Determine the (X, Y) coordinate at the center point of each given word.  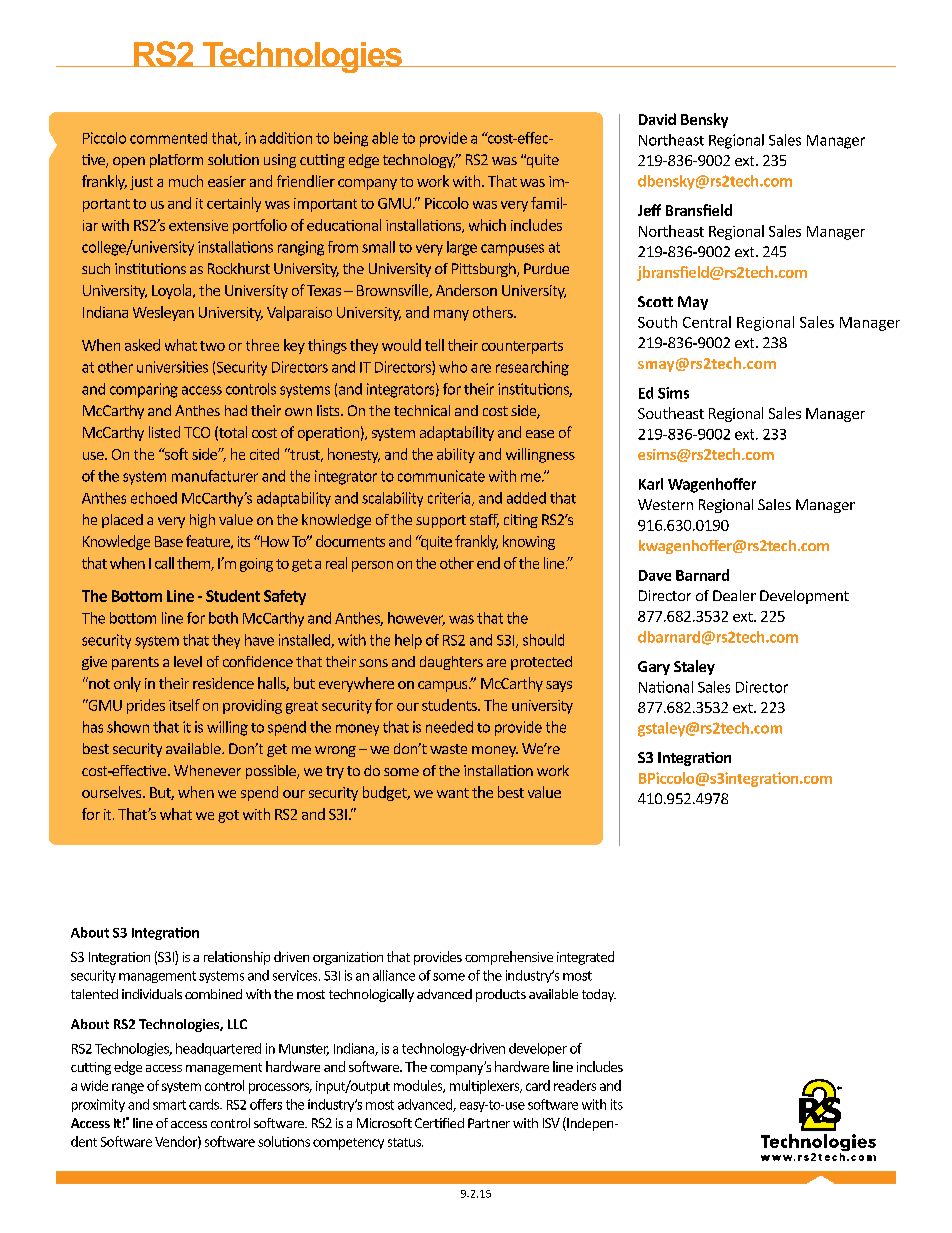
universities (172, 367)
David (657, 119)
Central (707, 322)
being (351, 139)
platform (176, 161)
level (188, 661)
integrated (585, 958)
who (453, 367)
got (228, 816)
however (416, 619)
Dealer (734, 595)
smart (169, 1105)
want (453, 793)
